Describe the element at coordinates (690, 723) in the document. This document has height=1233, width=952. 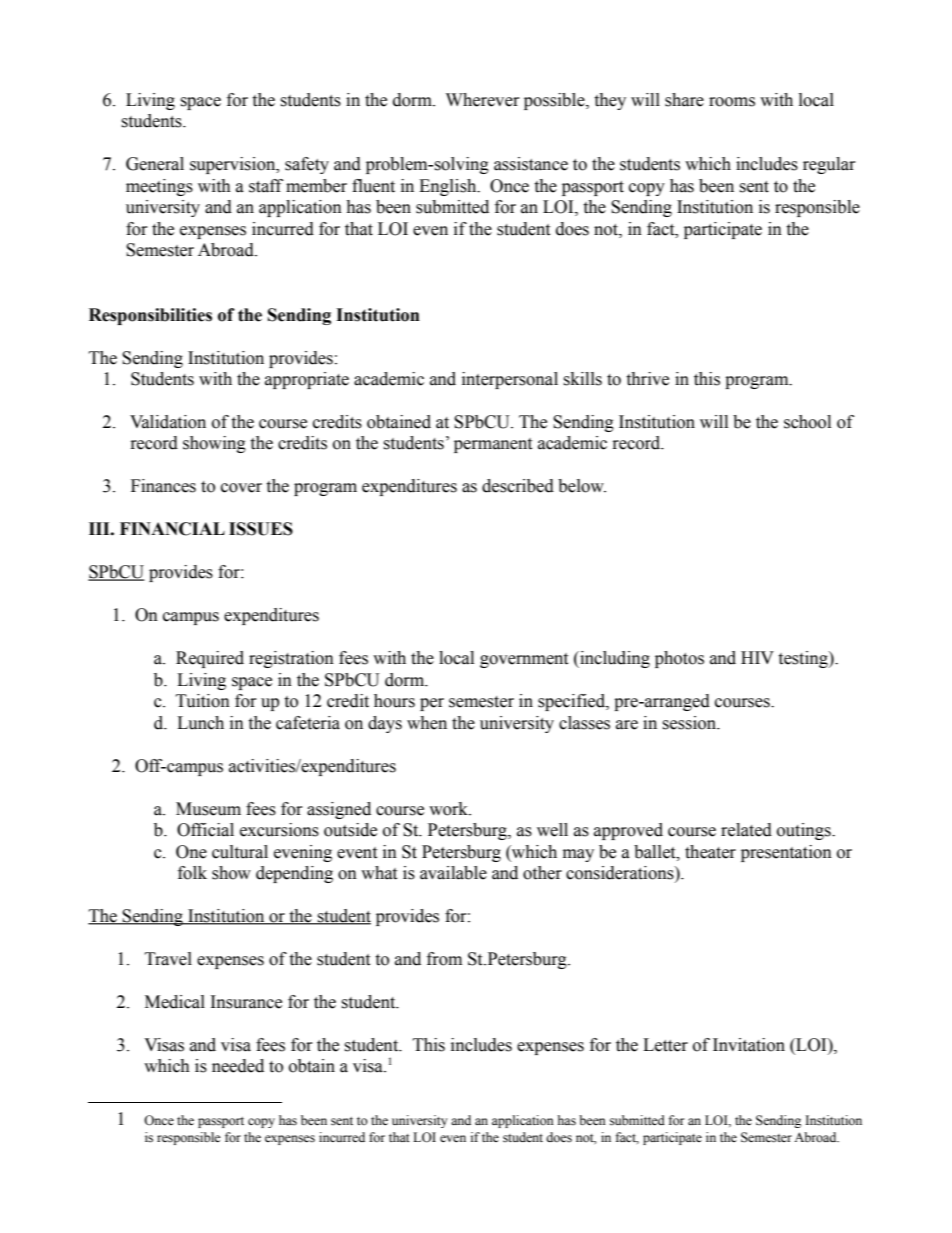
I see `session` at that location.
